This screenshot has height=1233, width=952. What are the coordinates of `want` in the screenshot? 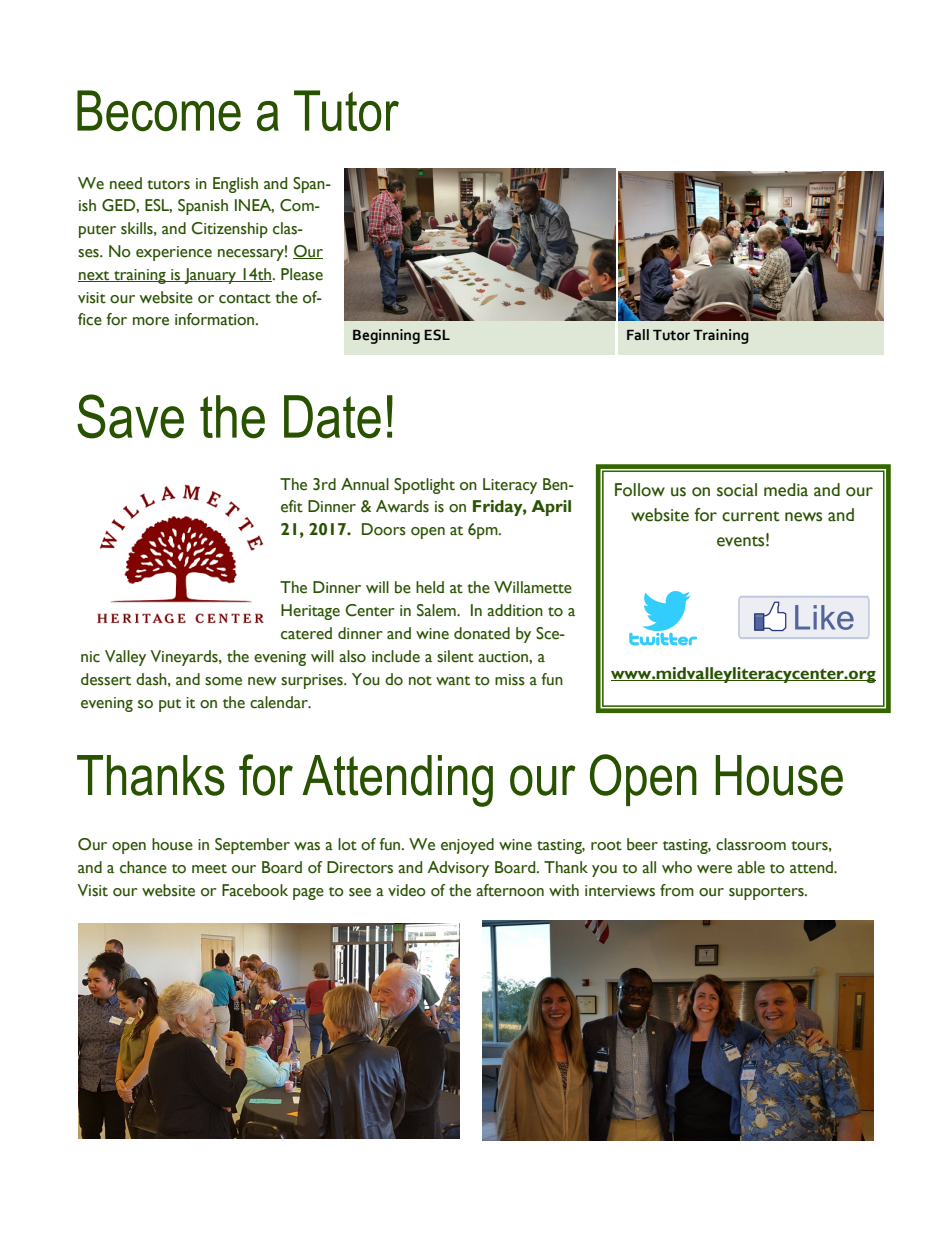 It's located at (453, 681).
